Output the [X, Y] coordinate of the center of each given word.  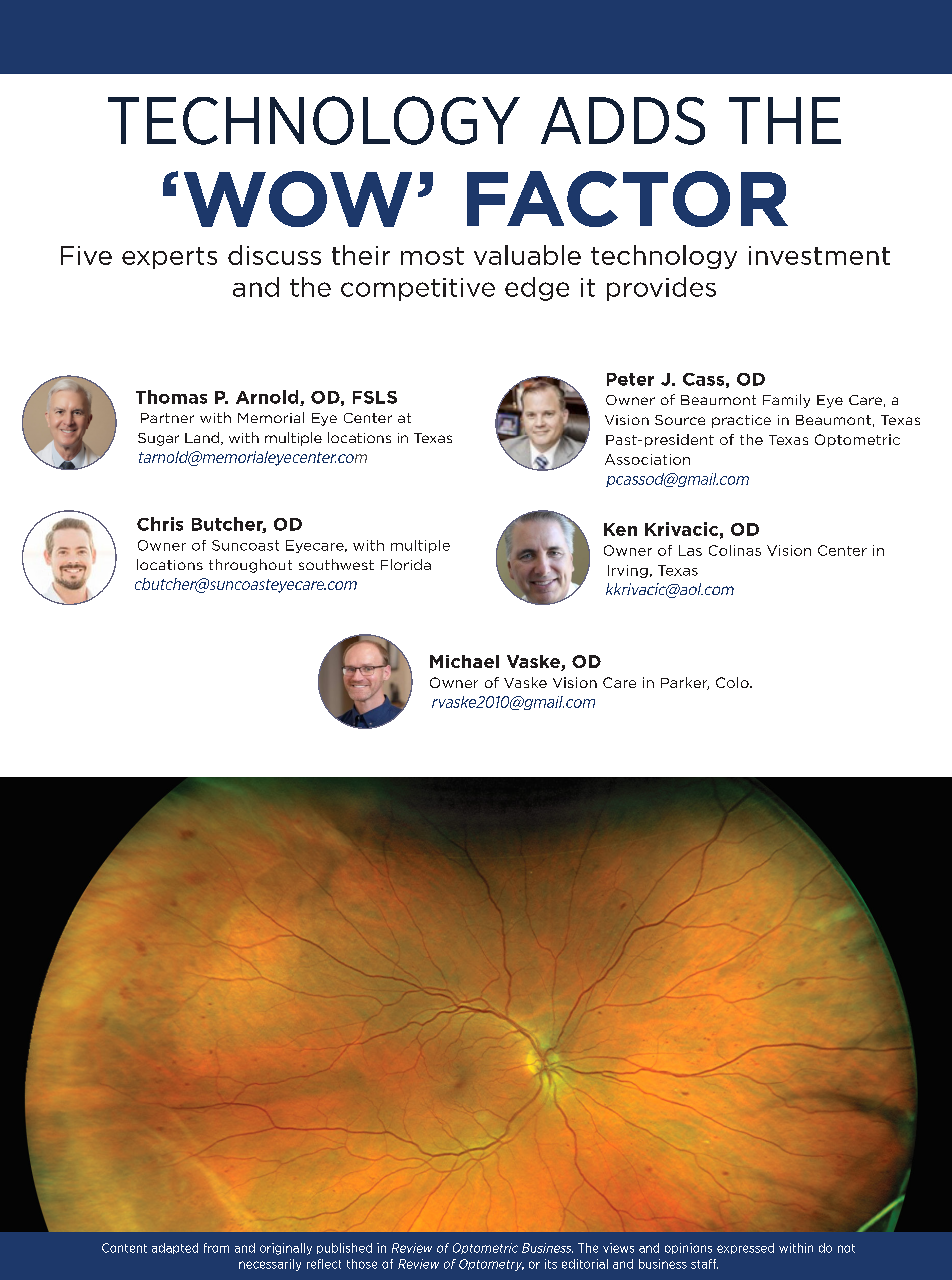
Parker [685, 683]
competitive [418, 289]
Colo [733, 682]
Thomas [171, 397]
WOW [298, 199]
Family [786, 401]
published [344, 1248]
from [216, 1248]
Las [690, 550]
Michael [464, 661]
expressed [745, 1248]
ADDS [623, 121]
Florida [406, 564]
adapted [175, 1248]
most [432, 256]
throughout [250, 566]
